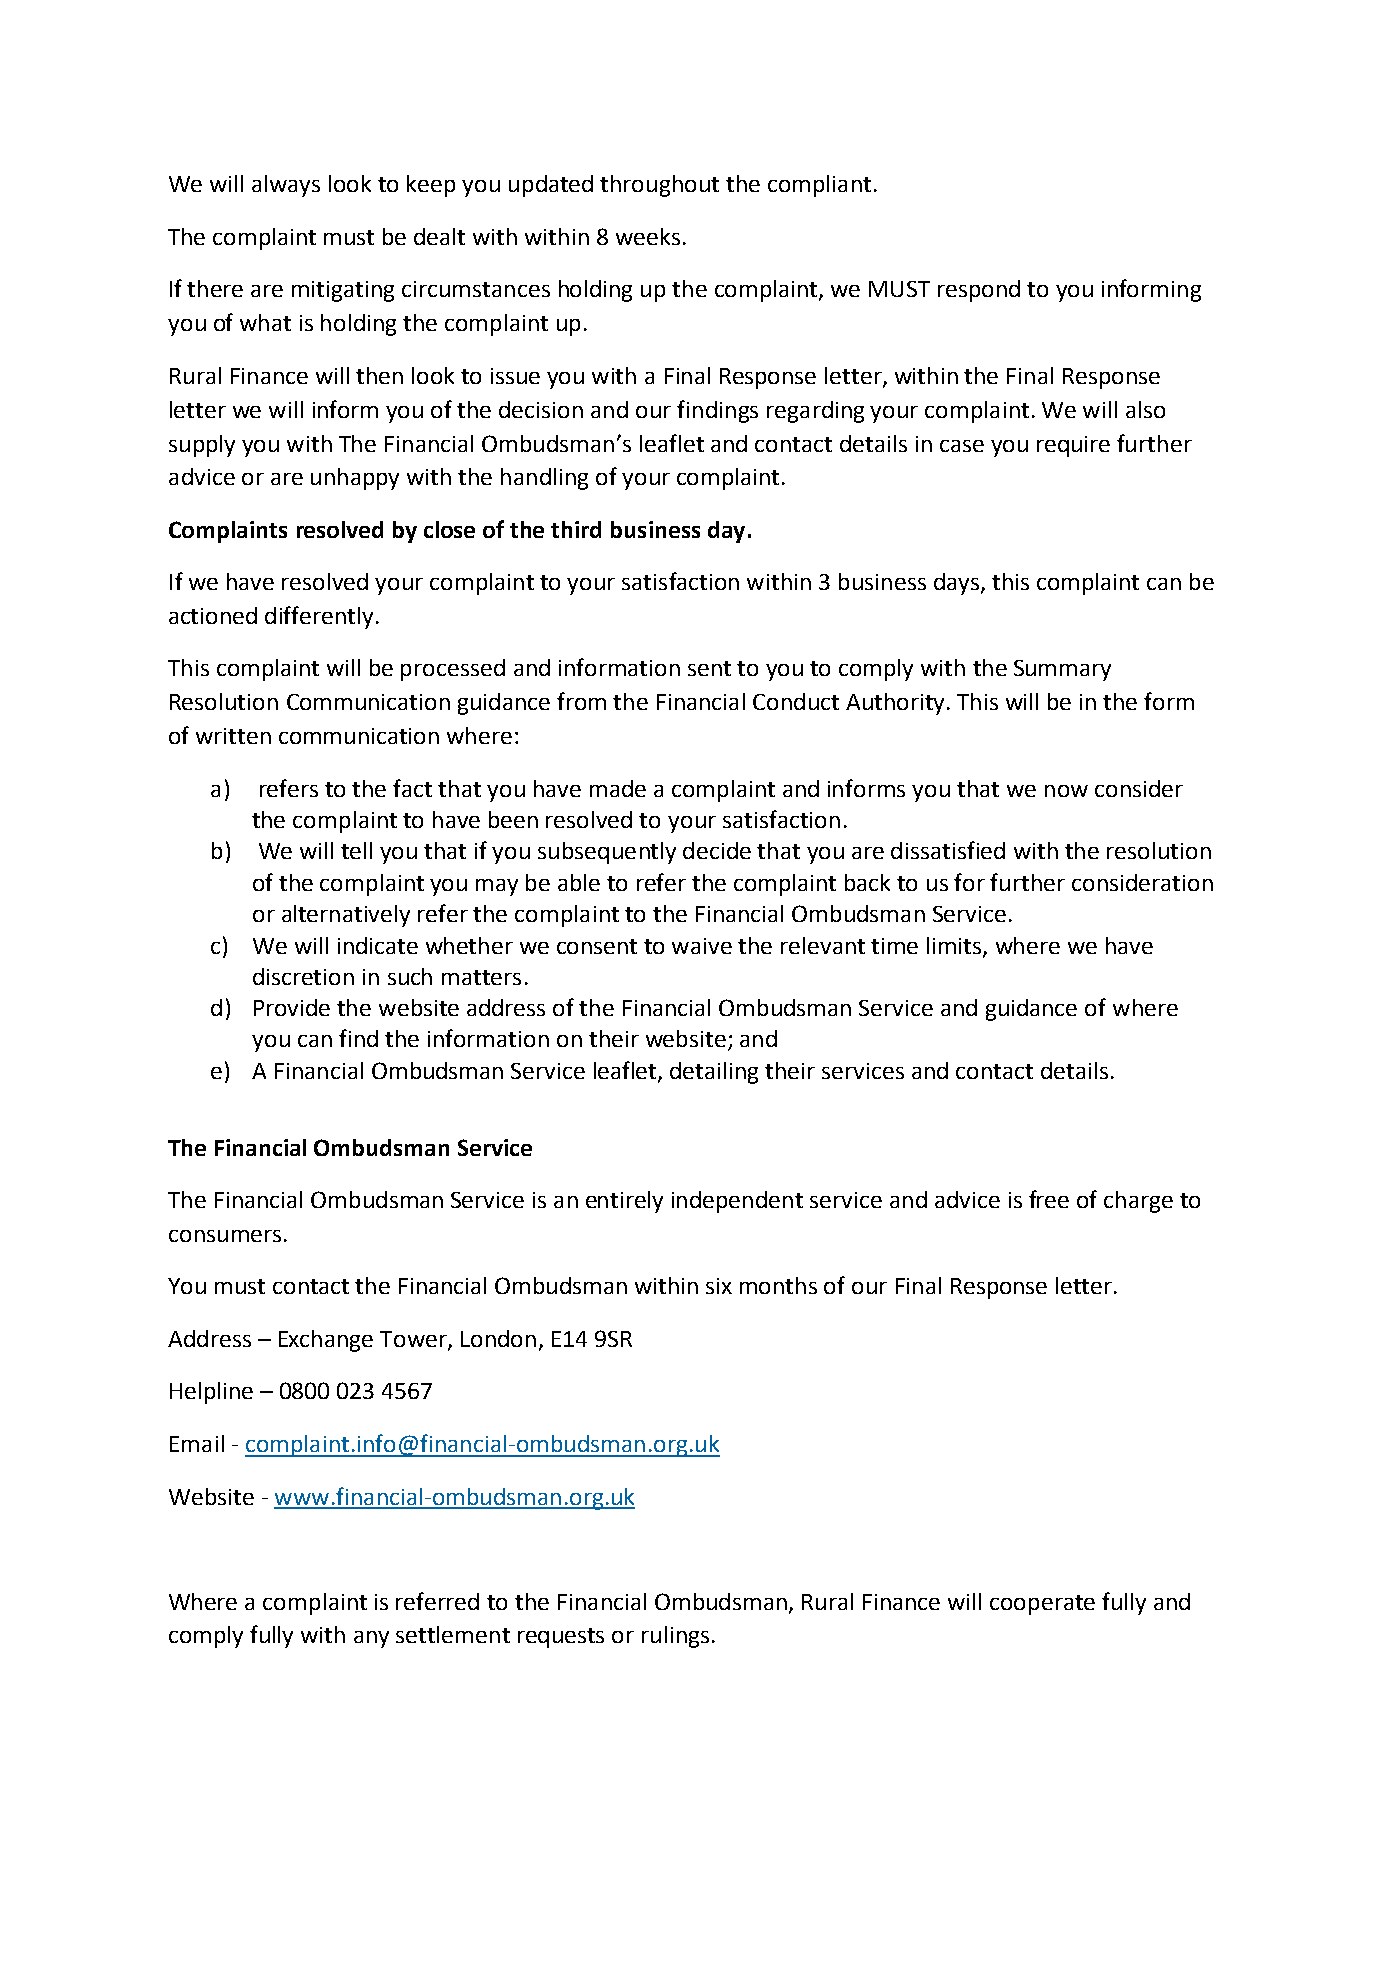 The height and width of the screenshot is (1965, 1390). I want to click on respond, so click(979, 291).
